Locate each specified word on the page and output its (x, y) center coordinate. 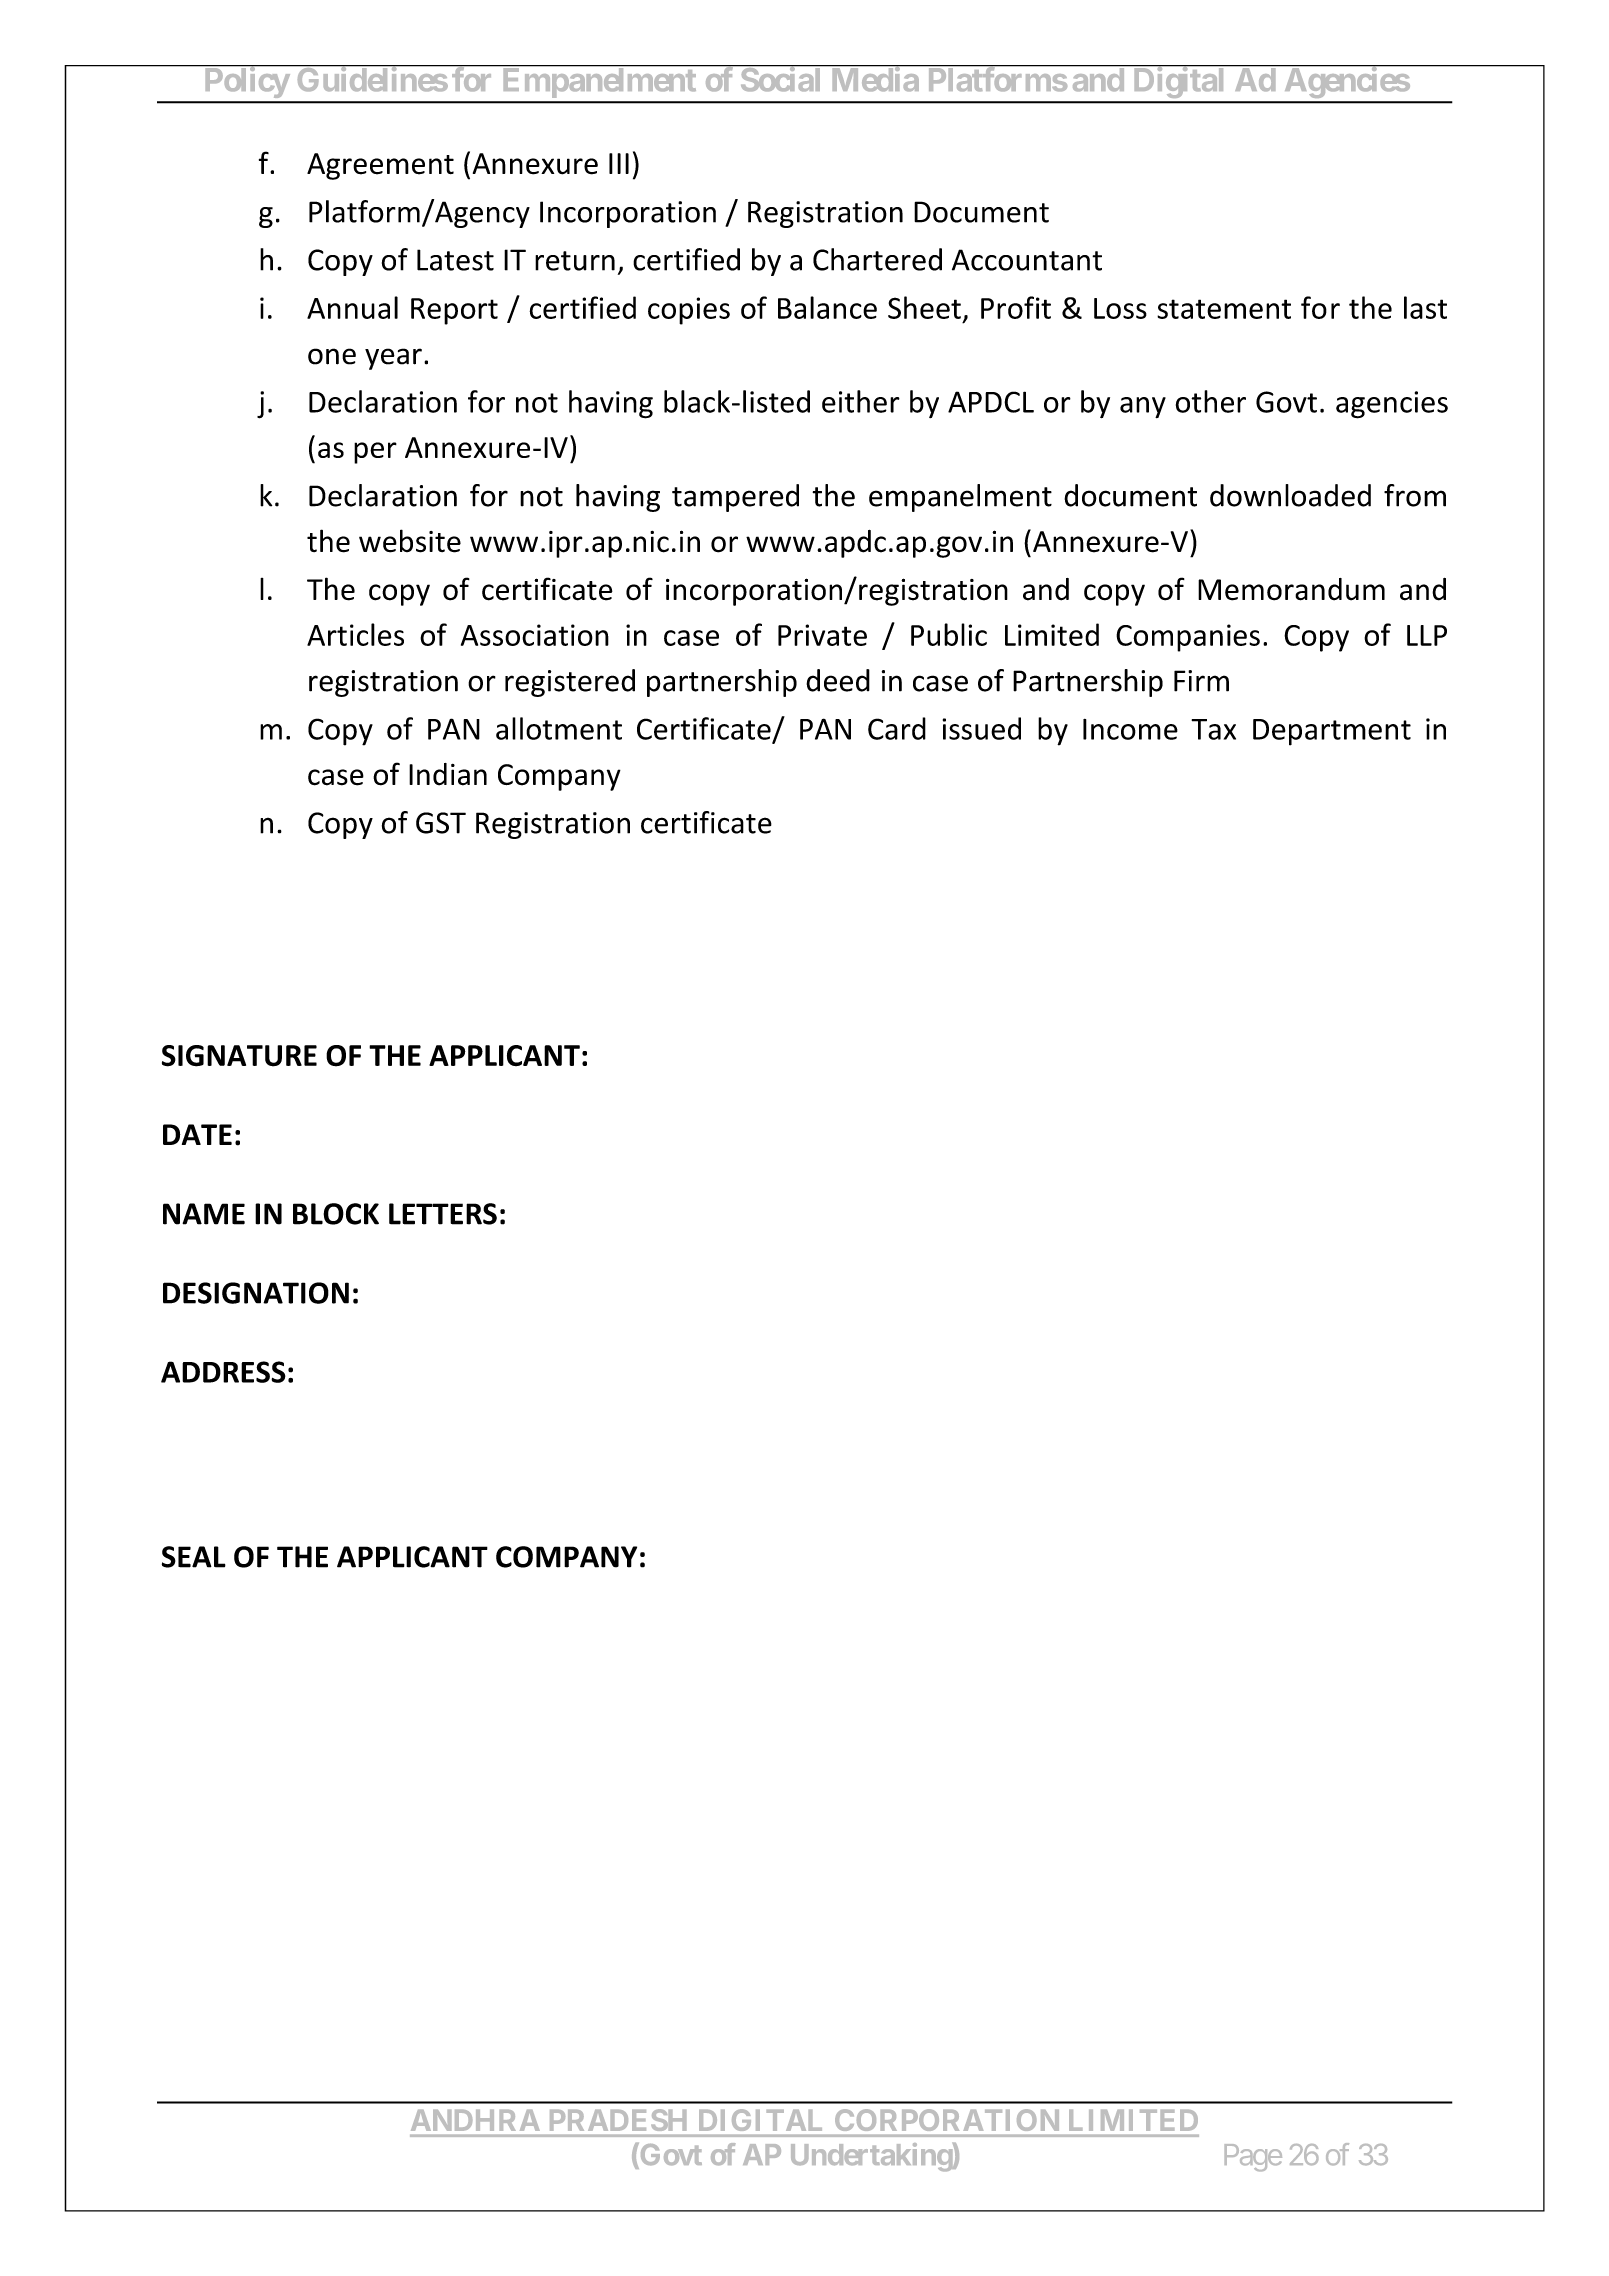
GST (441, 823)
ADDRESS (223, 1372)
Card (897, 728)
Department (1332, 732)
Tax (1213, 729)
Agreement (380, 166)
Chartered (877, 259)
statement (1224, 309)
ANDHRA (475, 2120)
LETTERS (443, 1214)
